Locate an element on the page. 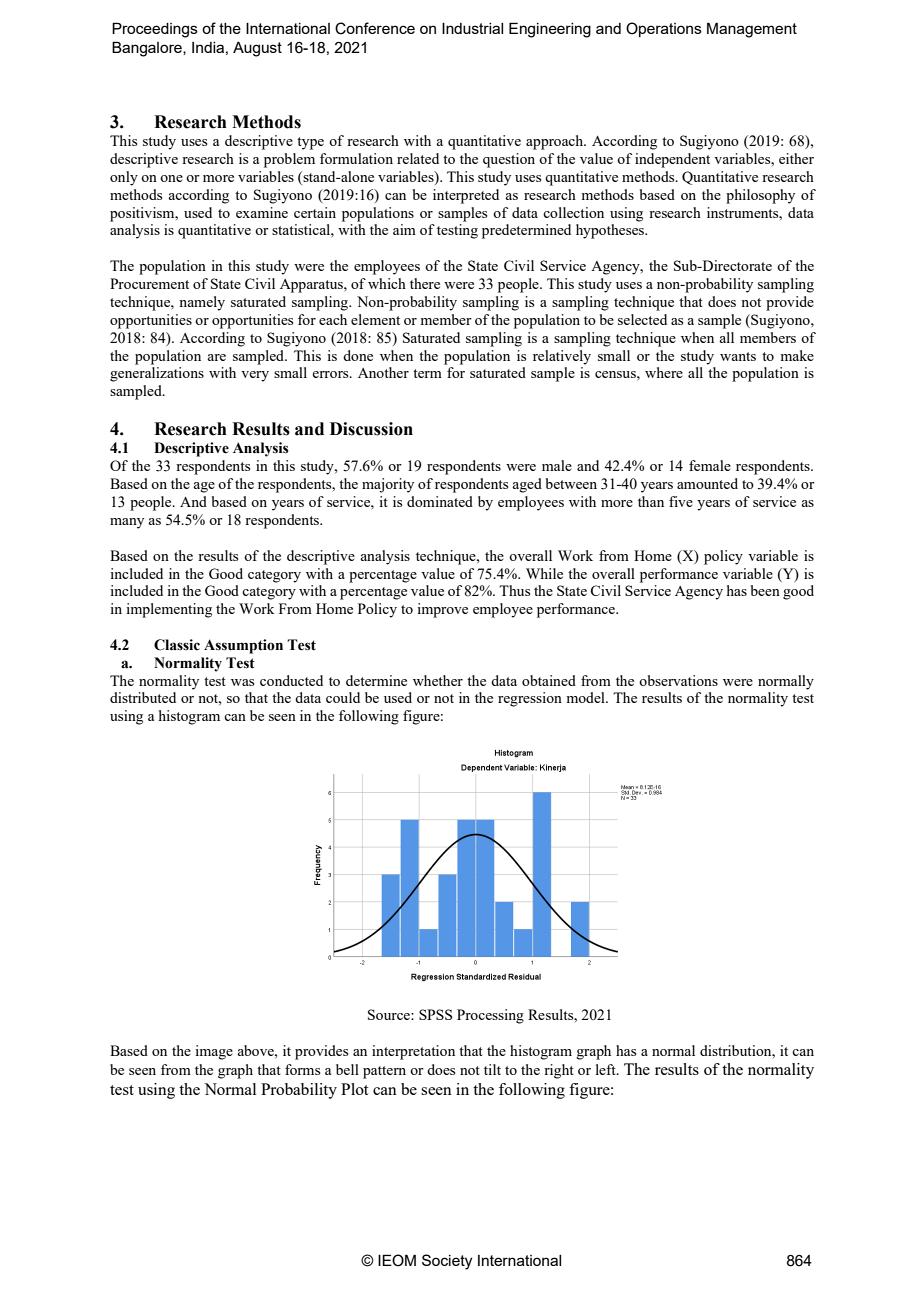 This image has width=924, height=1308. image is located at coordinates (214, 1052).
